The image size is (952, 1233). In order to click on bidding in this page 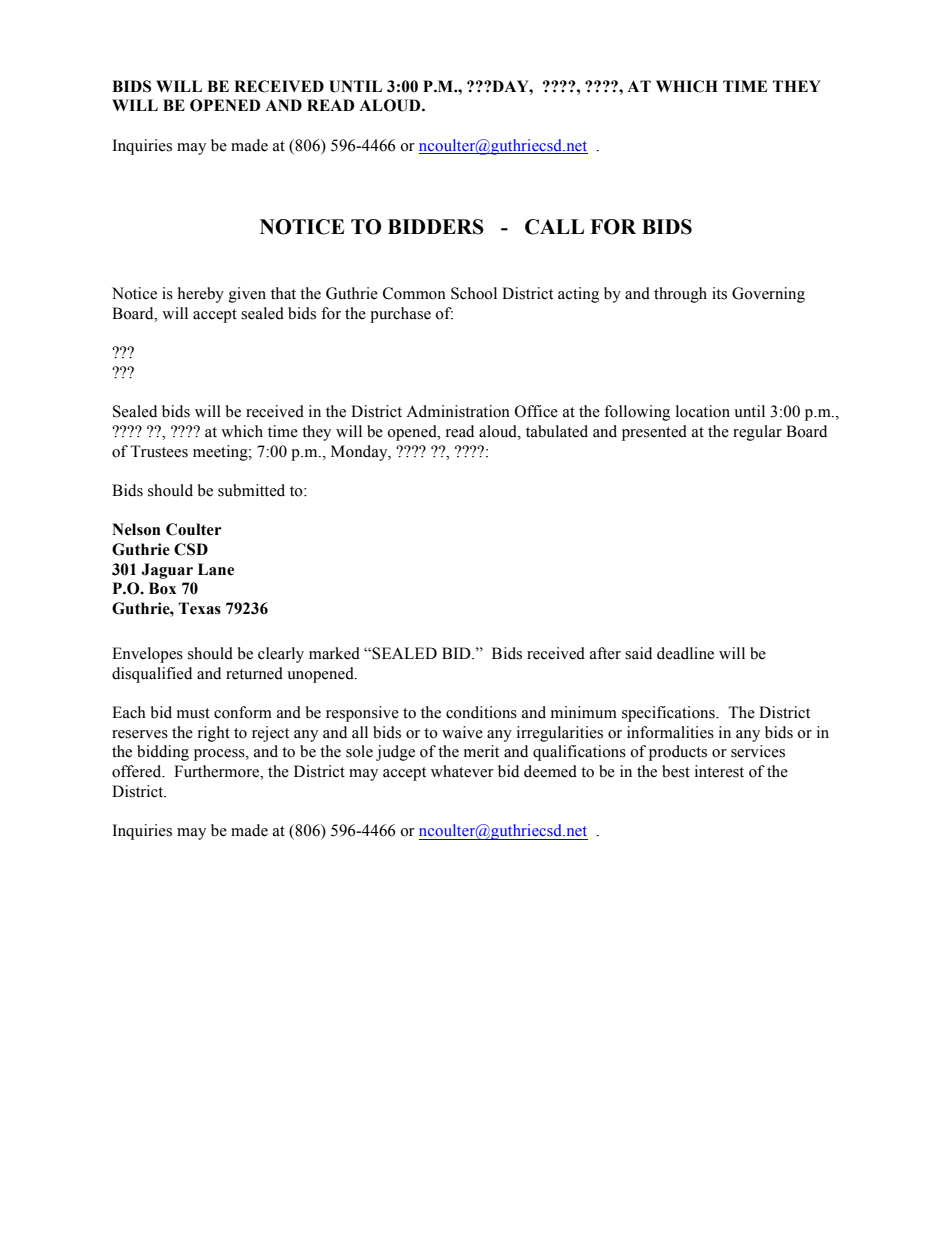, I will do `click(163, 753)`.
